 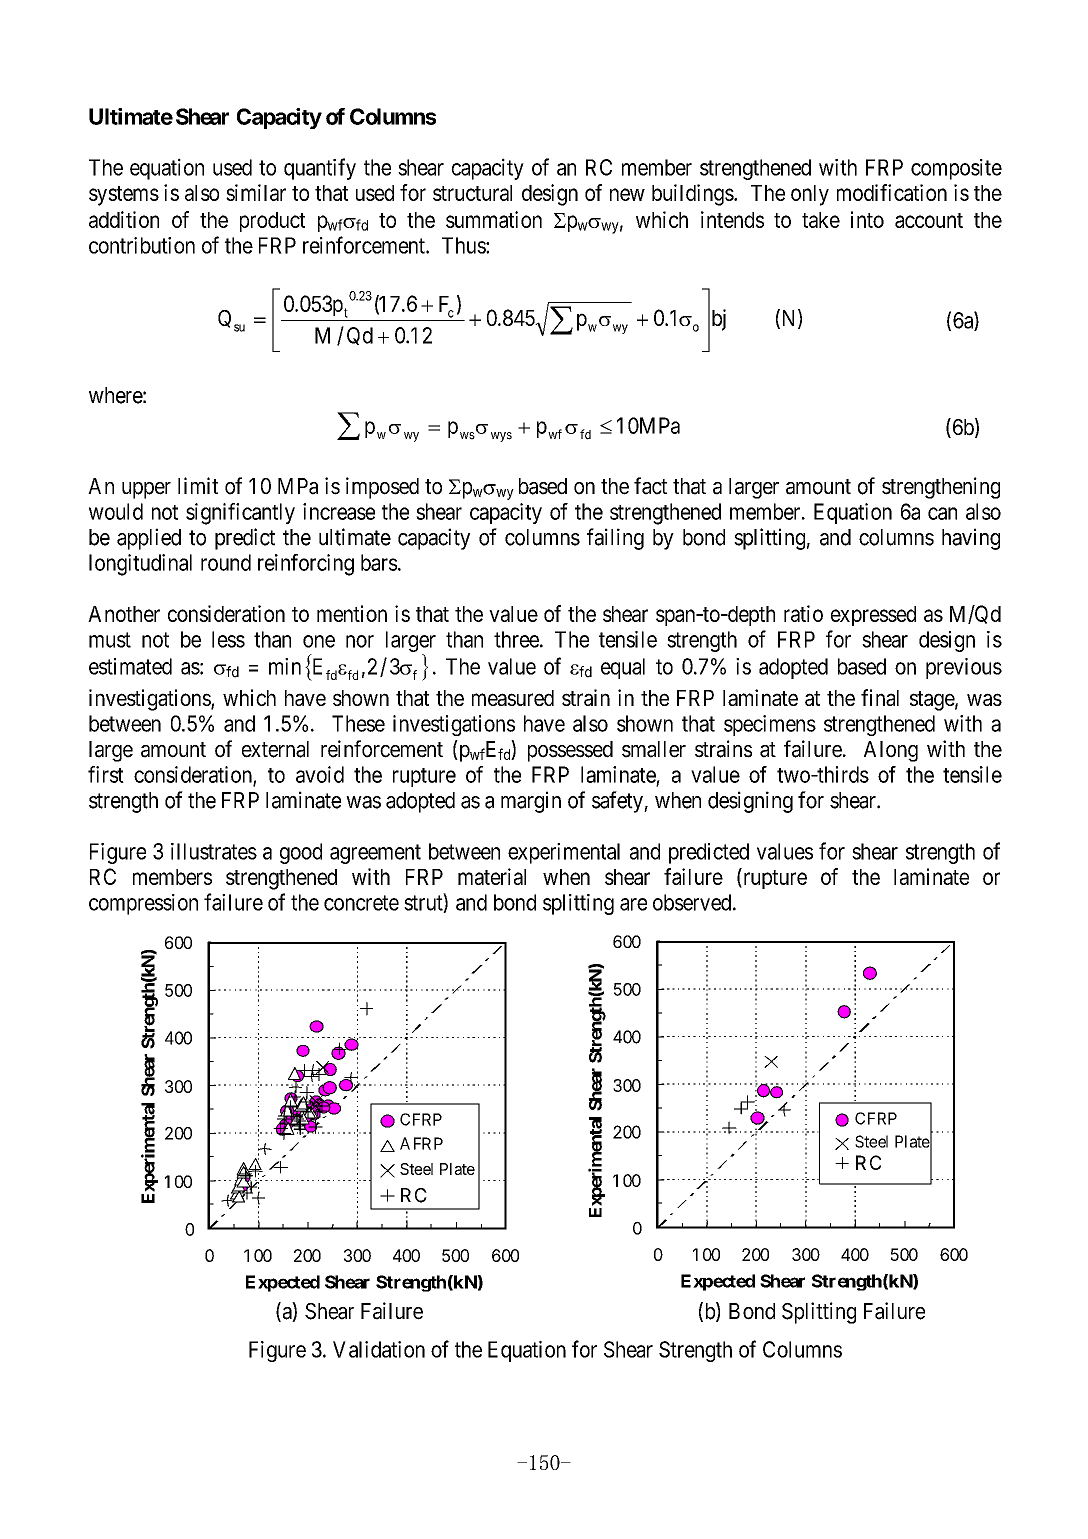 What do you see at coordinates (198, 485) in the page?
I see `limit` at bounding box center [198, 485].
